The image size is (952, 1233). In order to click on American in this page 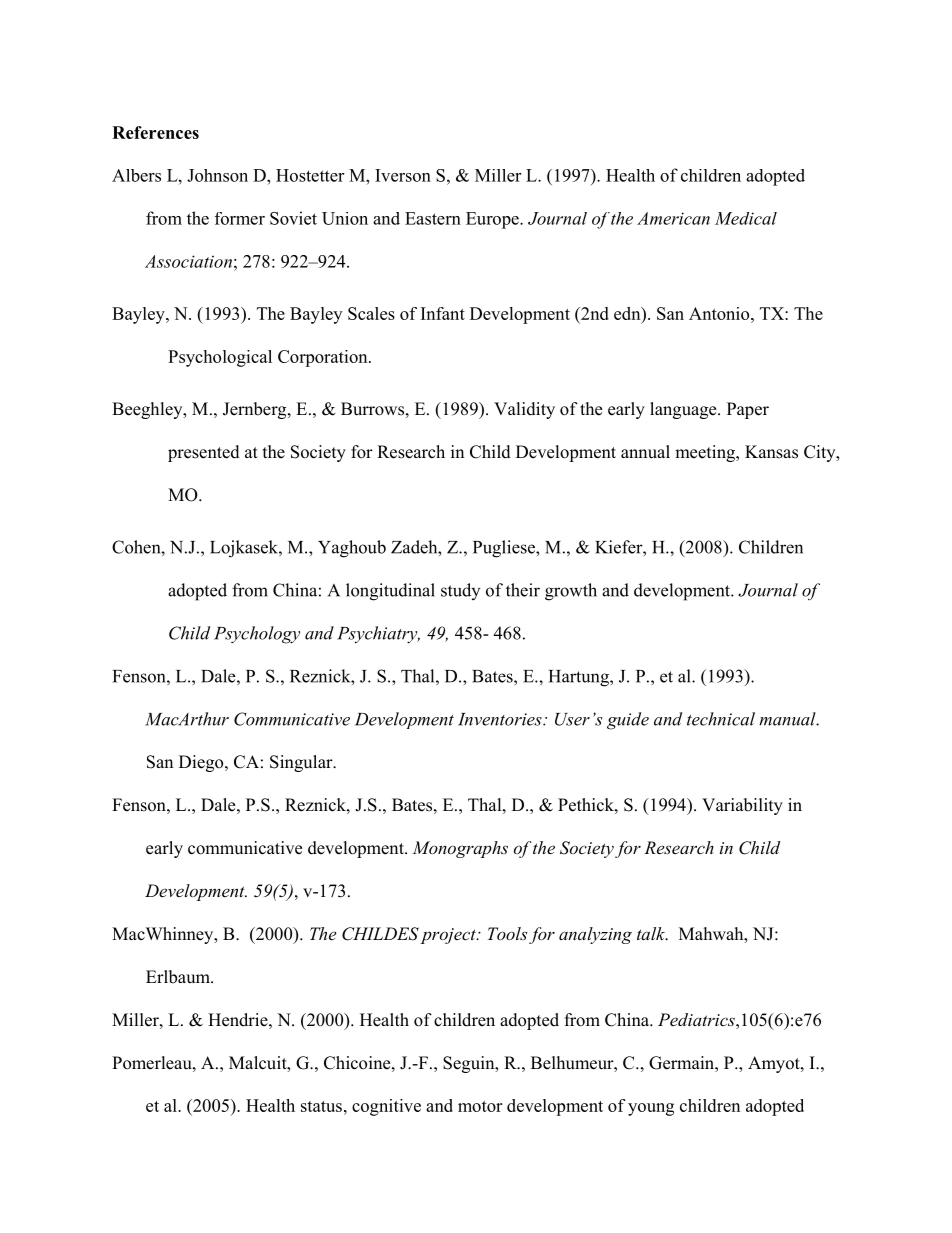, I will do `click(673, 218)`.
